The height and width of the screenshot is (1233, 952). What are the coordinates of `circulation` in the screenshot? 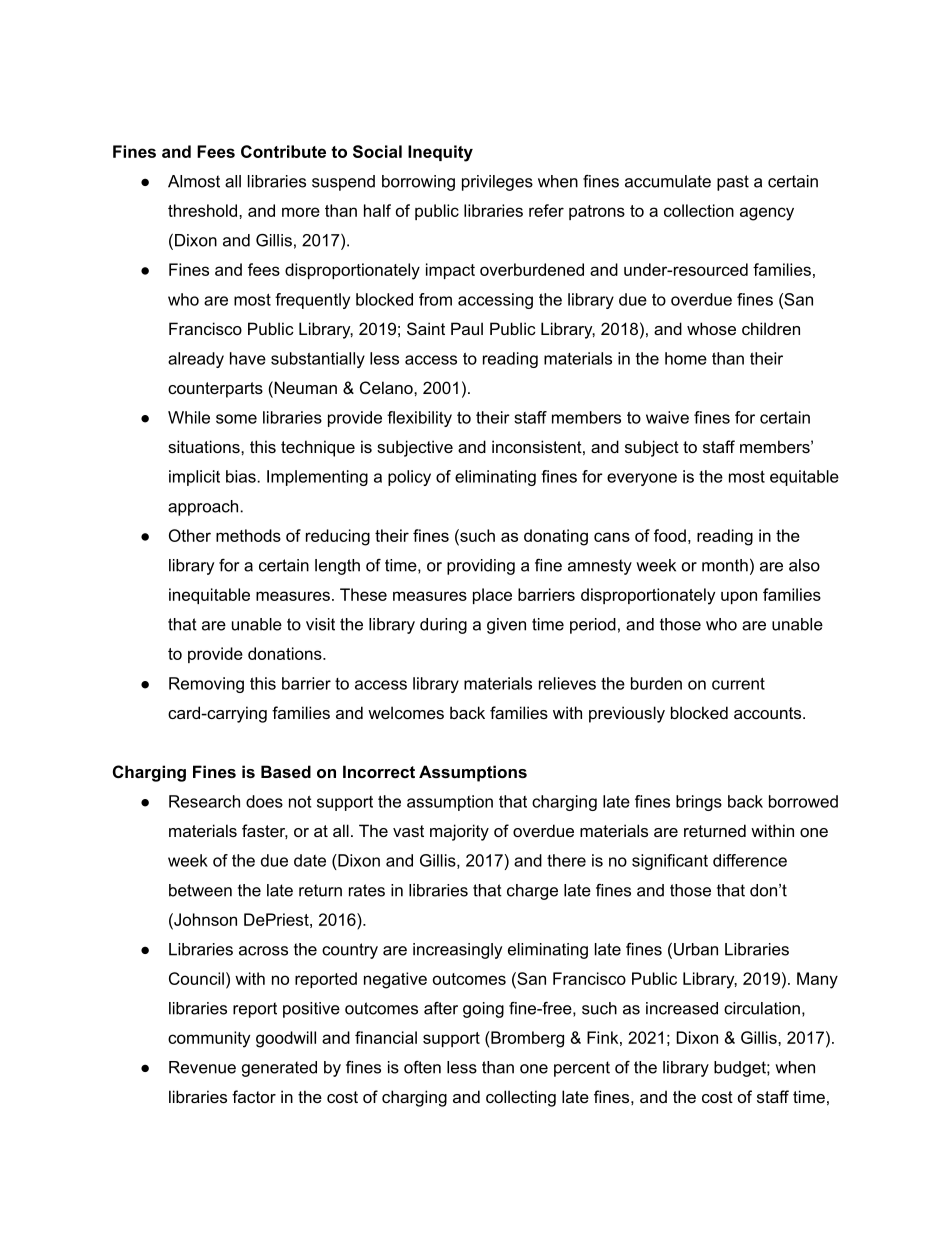 It's located at (762, 1008).
